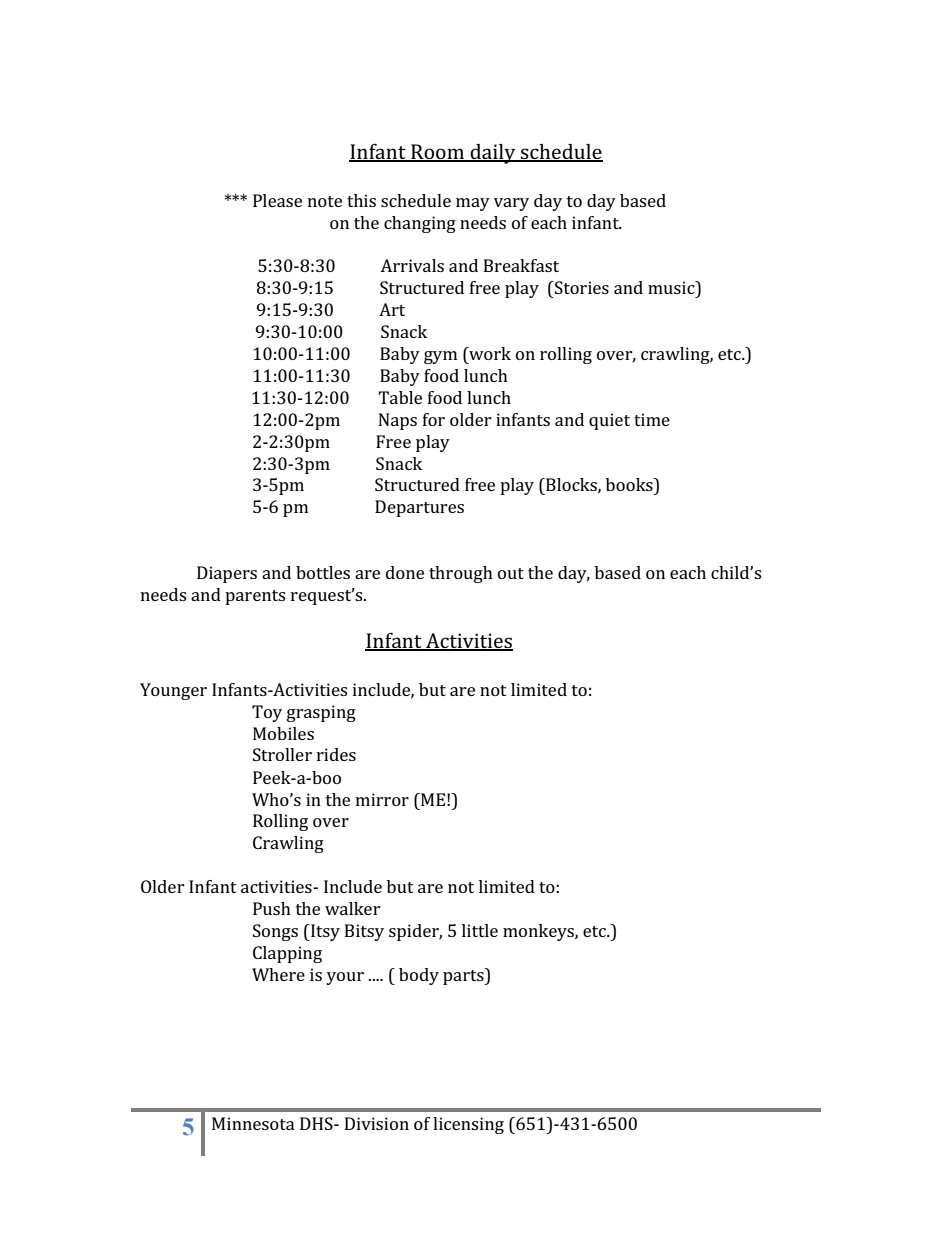 This screenshot has width=952, height=1233. I want to click on done, so click(405, 572).
